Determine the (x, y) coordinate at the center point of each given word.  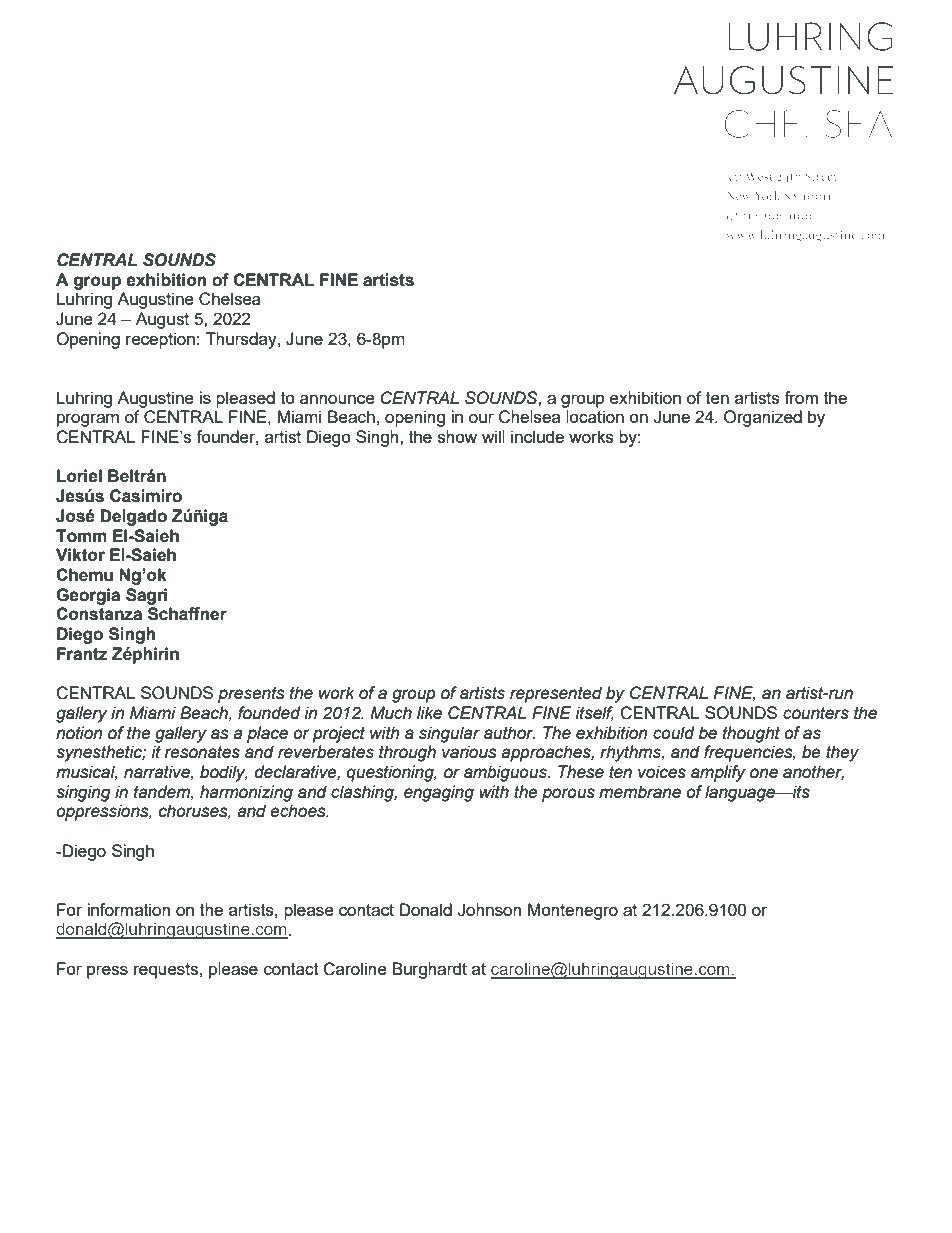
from (801, 397)
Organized (763, 418)
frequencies (749, 753)
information (128, 909)
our (481, 418)
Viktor (80, 555)
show (457, 436)
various (469, 752)
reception (160, 340)
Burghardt (429, 970)
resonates (202, 752)
